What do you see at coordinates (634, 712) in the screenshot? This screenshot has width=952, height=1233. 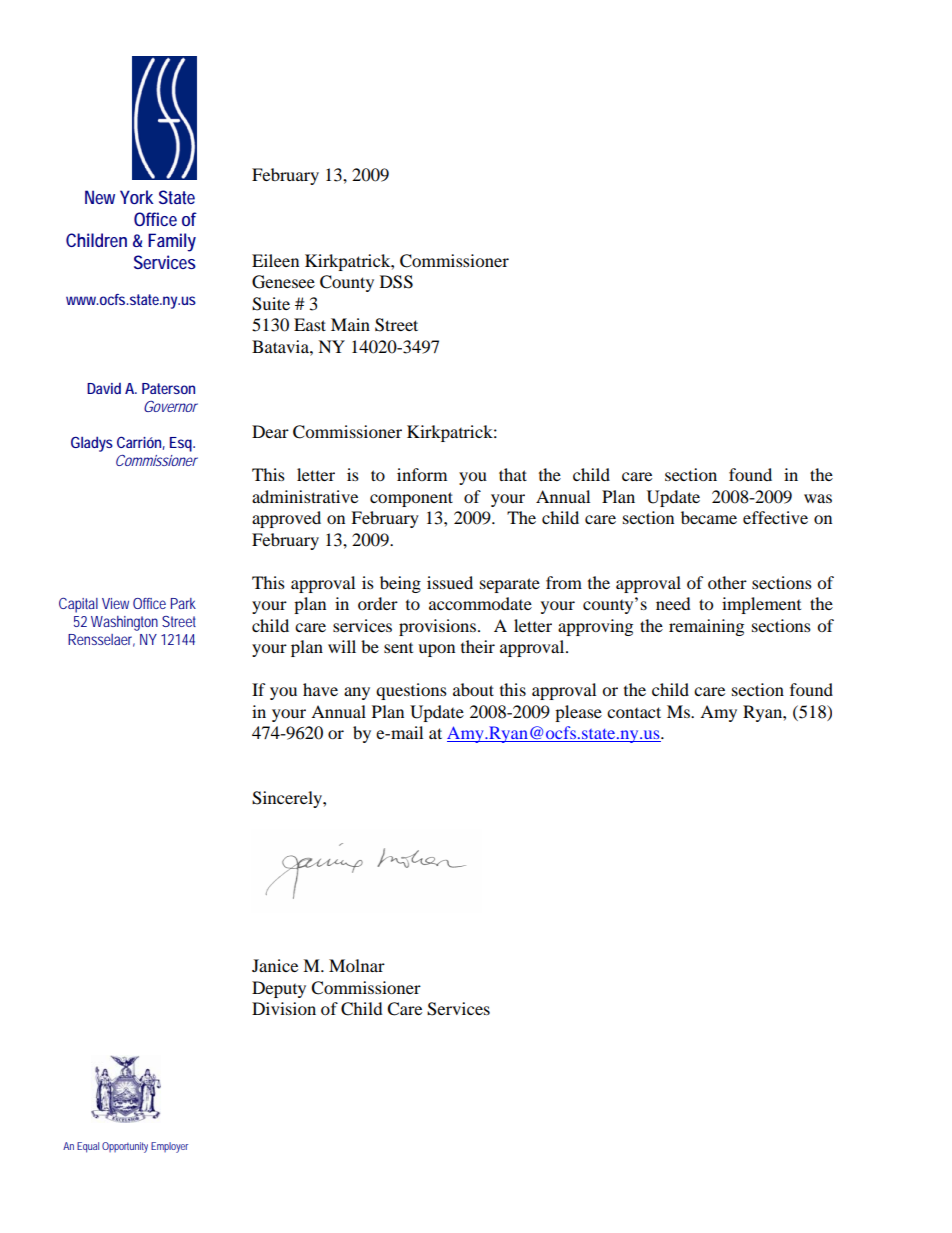 I see `contact` at bounding box center [634, 712].
